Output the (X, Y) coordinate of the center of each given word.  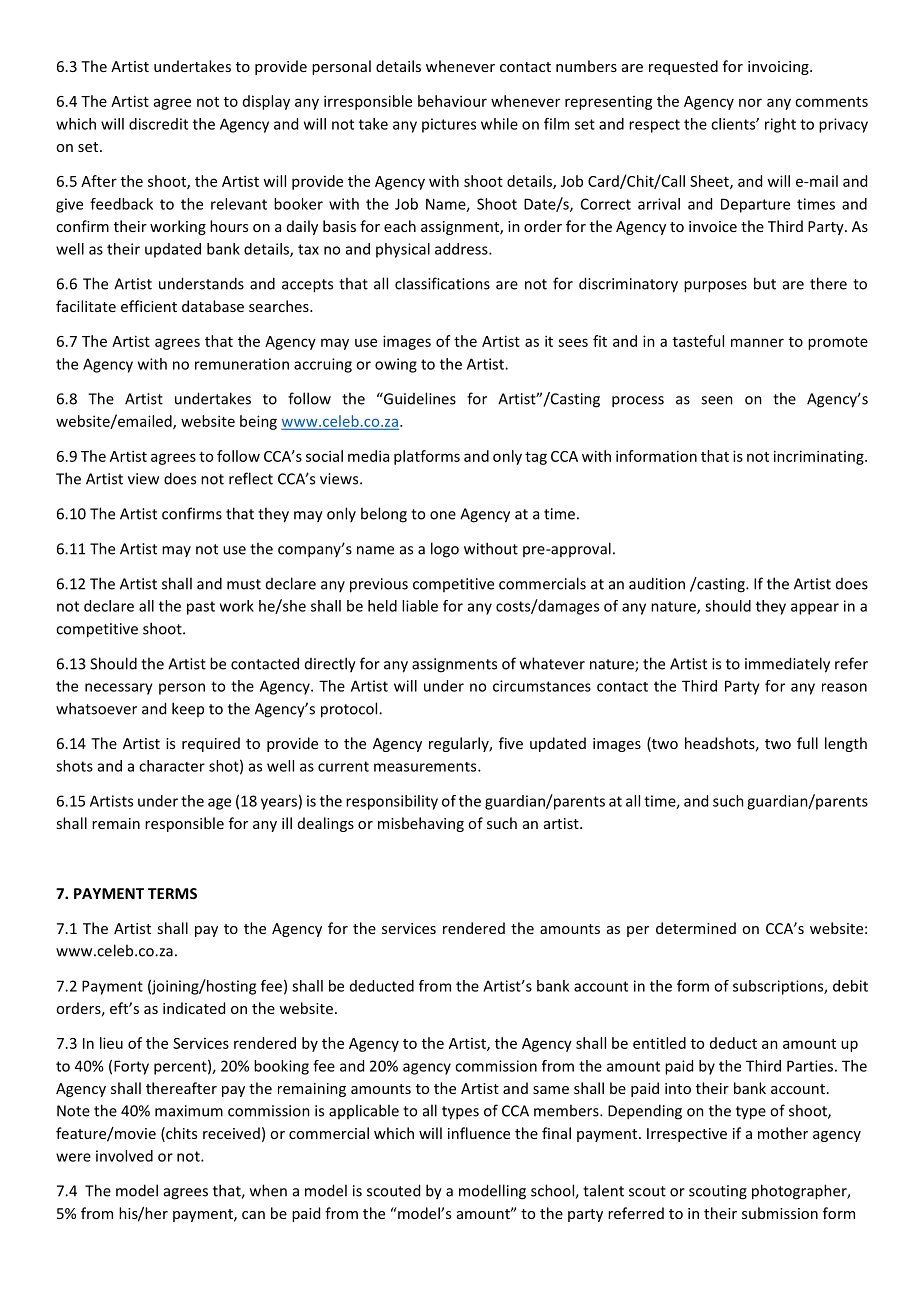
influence (479, 1133)
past (201, 608)
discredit (158, 124)
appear (815, 609)
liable (420, 606)
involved (124, 1156)
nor (750, 102)
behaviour (452, 101)
